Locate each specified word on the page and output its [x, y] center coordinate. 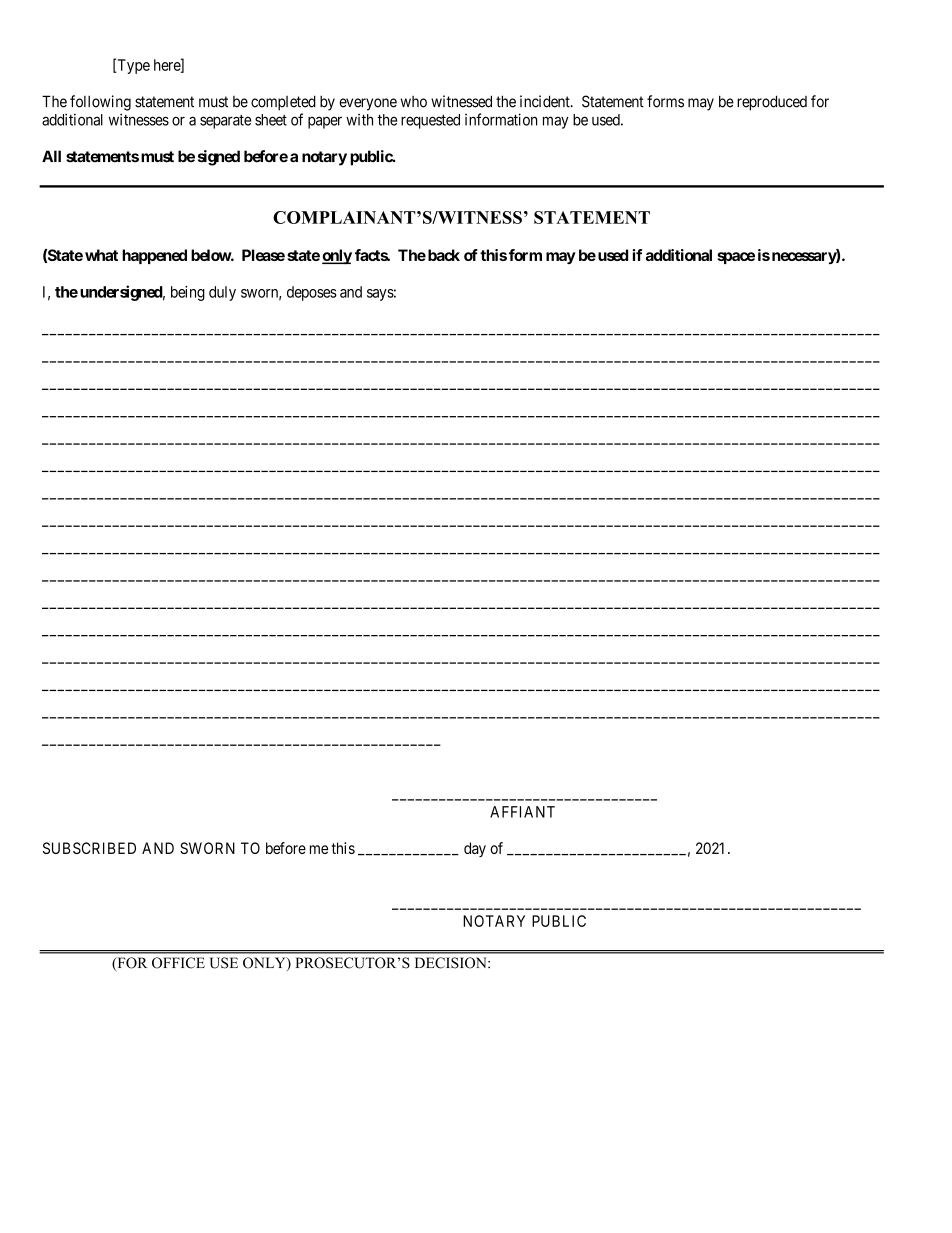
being [188, 293]
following [100, 103]
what [101, 255]
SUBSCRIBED [89, 848]
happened [154, 256]
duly [222, 293]
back [442, 255]
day [475, 849]
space [736, 258]
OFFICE [178, 963]
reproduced [772, 103]
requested [430, 121]
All [51, 156]
